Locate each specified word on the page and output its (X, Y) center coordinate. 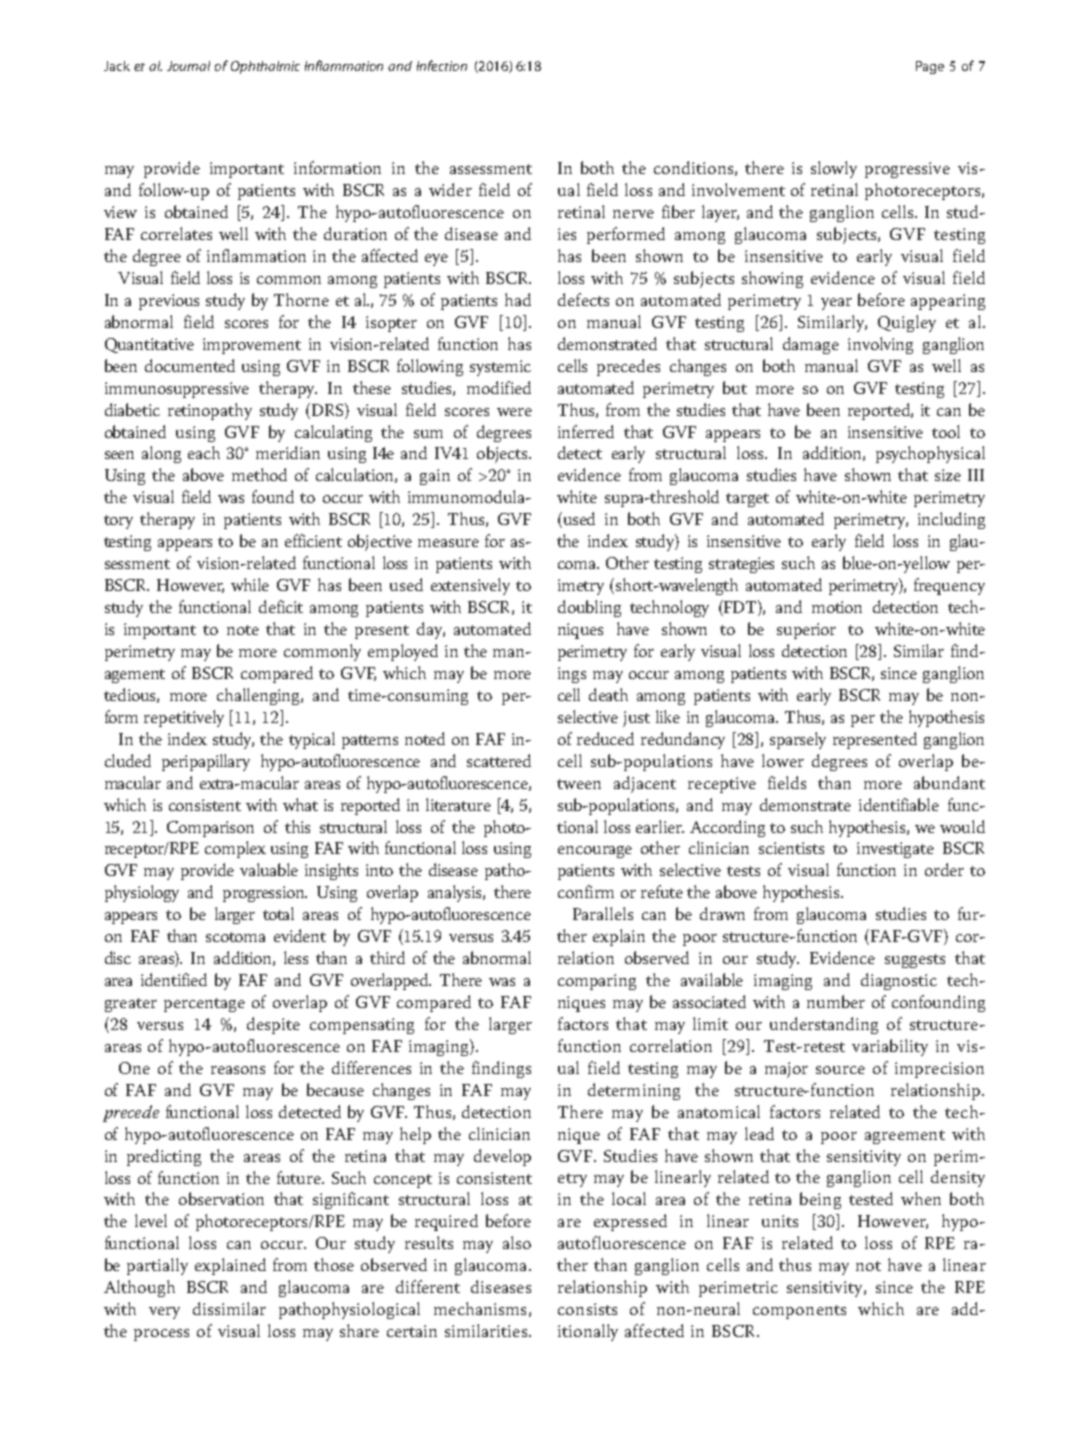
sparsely (798, 740)
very (164, 1313)
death (608, 694)
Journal (188, 66)
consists (587, 1309)
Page (930, 67)
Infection (442, 65)
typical (312, 740)
